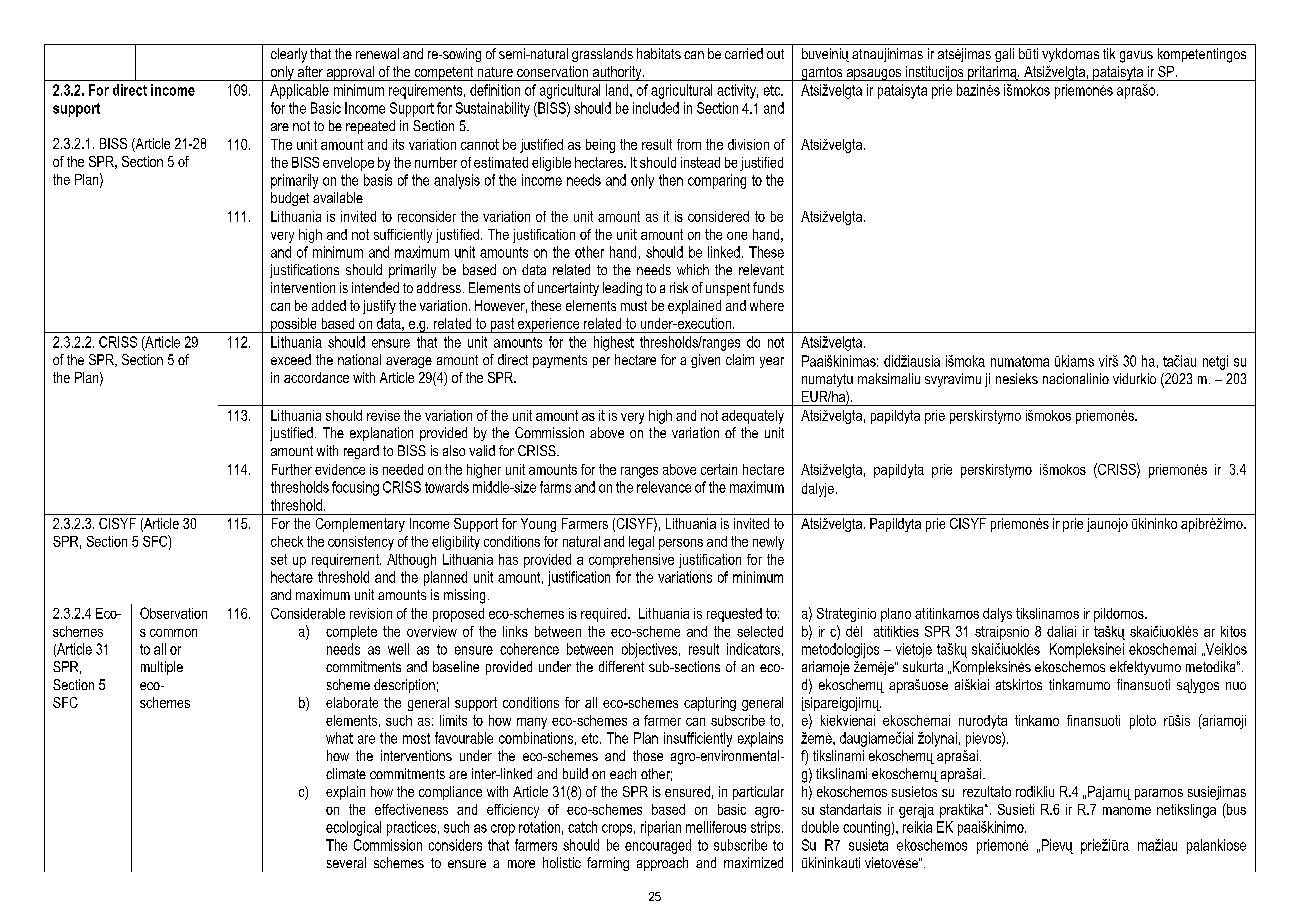 The width and height of the screenshot is (1308, 924). What do you see at coordinates (775, 54) in the screenshot?
I see `out` at bounding box center [775, 54].
